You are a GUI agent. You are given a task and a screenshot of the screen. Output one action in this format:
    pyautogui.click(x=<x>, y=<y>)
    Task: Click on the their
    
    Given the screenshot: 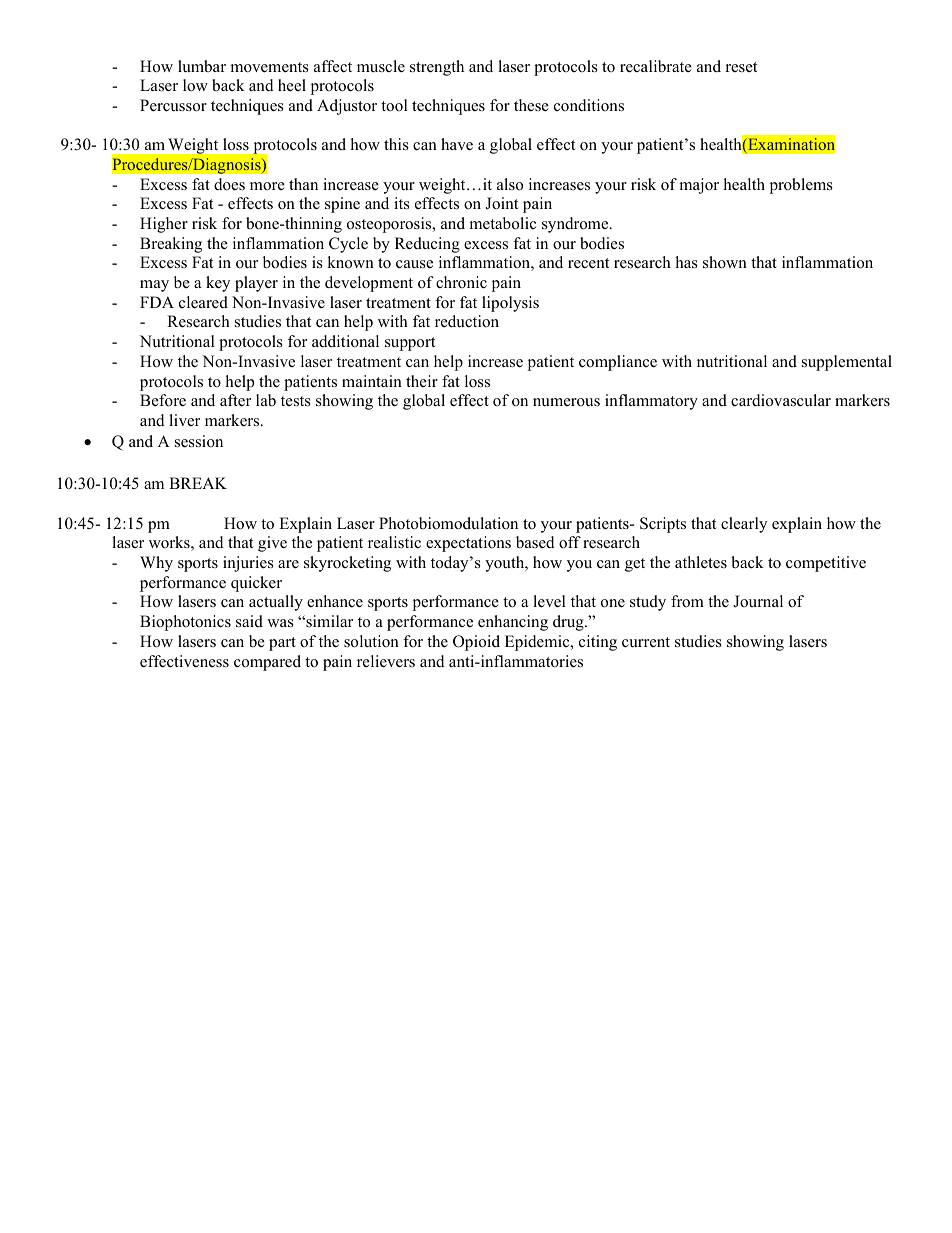 What is the action you would take?
    pyautogui.click(x=422, y=381)
